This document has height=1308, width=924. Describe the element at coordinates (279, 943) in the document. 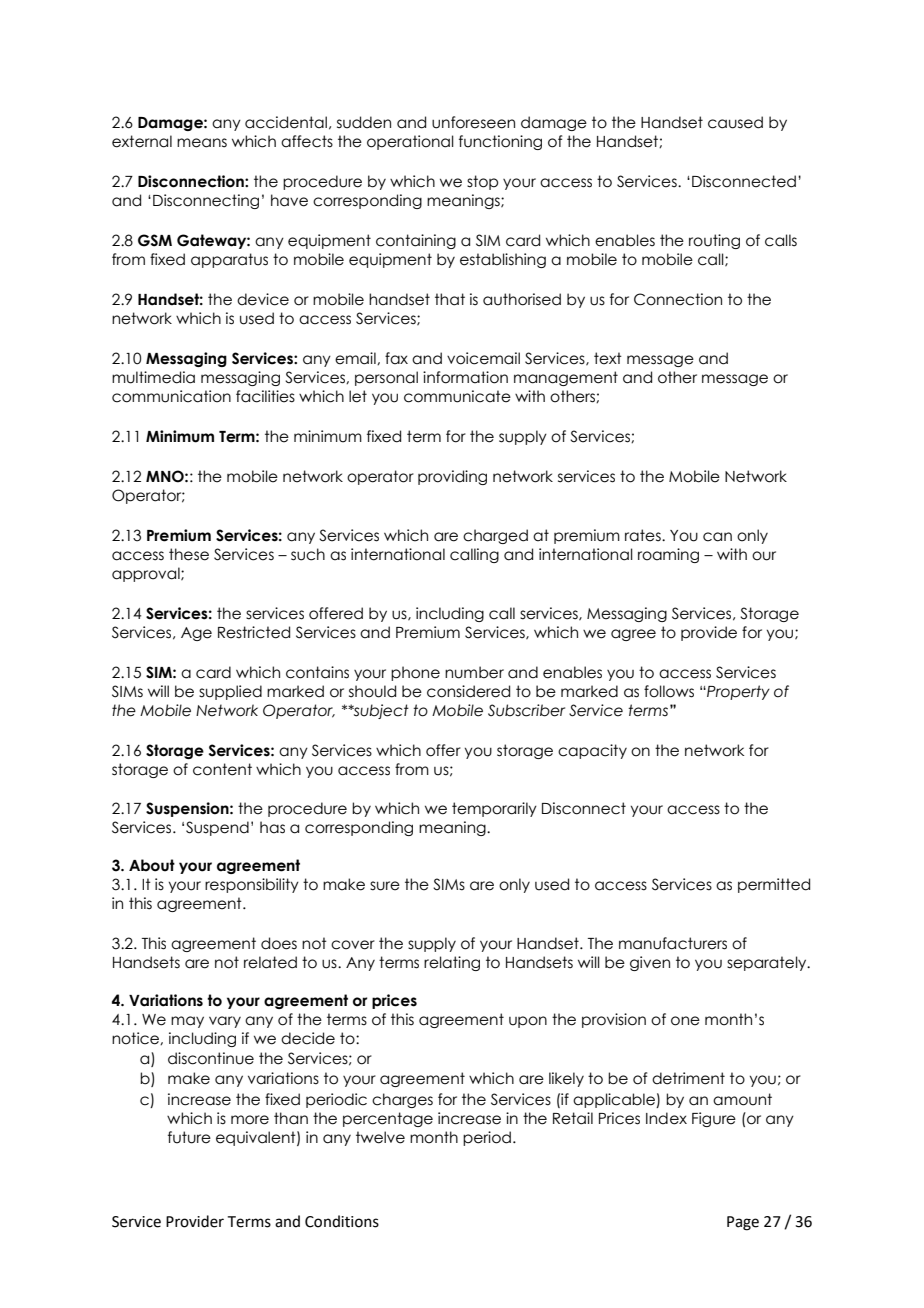

I see `does` at that location.
